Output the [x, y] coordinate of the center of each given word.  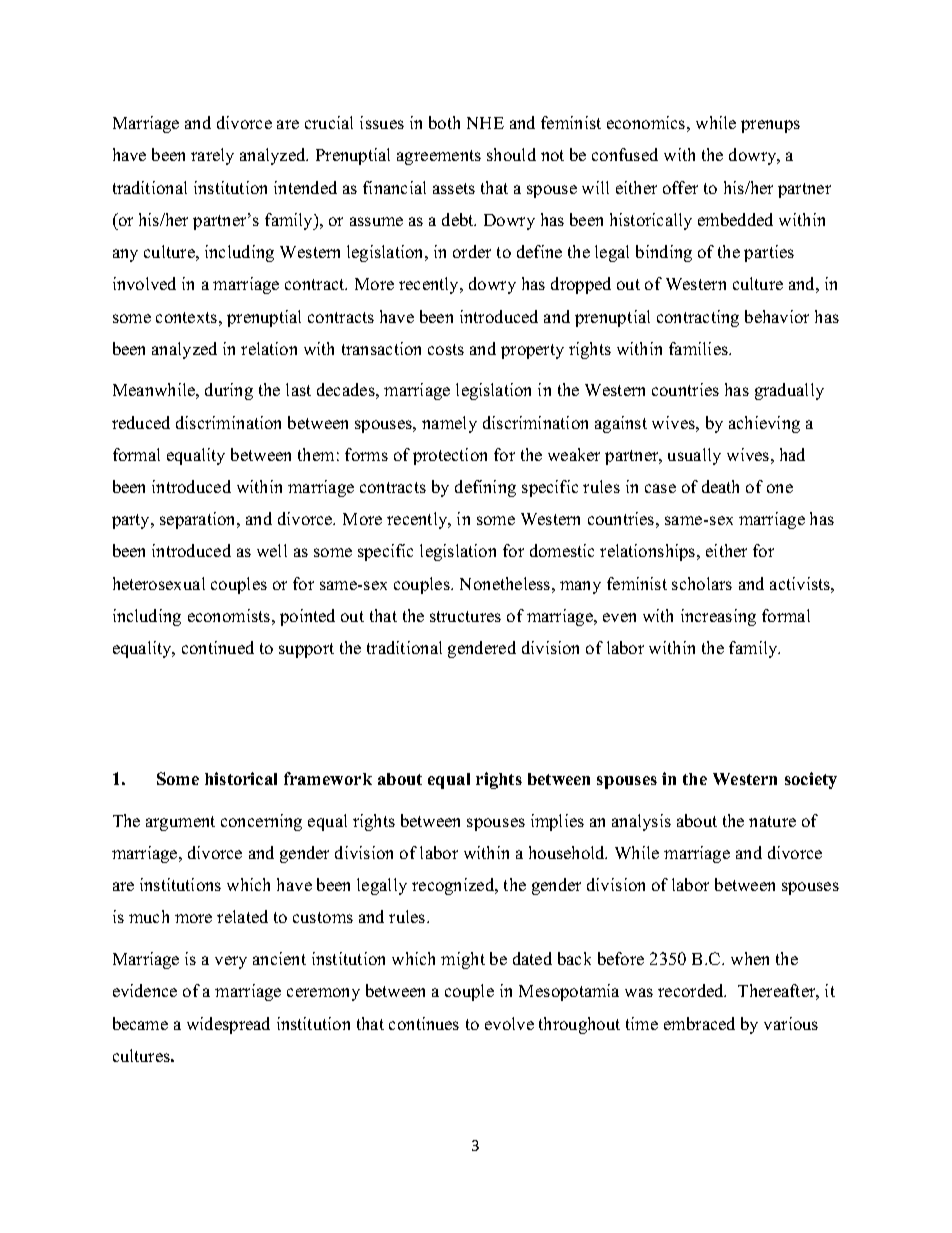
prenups [770, 126]
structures [465, 616]
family [754, 649]
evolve [509, 1023]
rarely [212, 156]
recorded [692, 990]
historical [241, 778]
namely [449, 424]
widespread [228, 1025]
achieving [764, 424]
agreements [439, 157]
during [229, 391]
